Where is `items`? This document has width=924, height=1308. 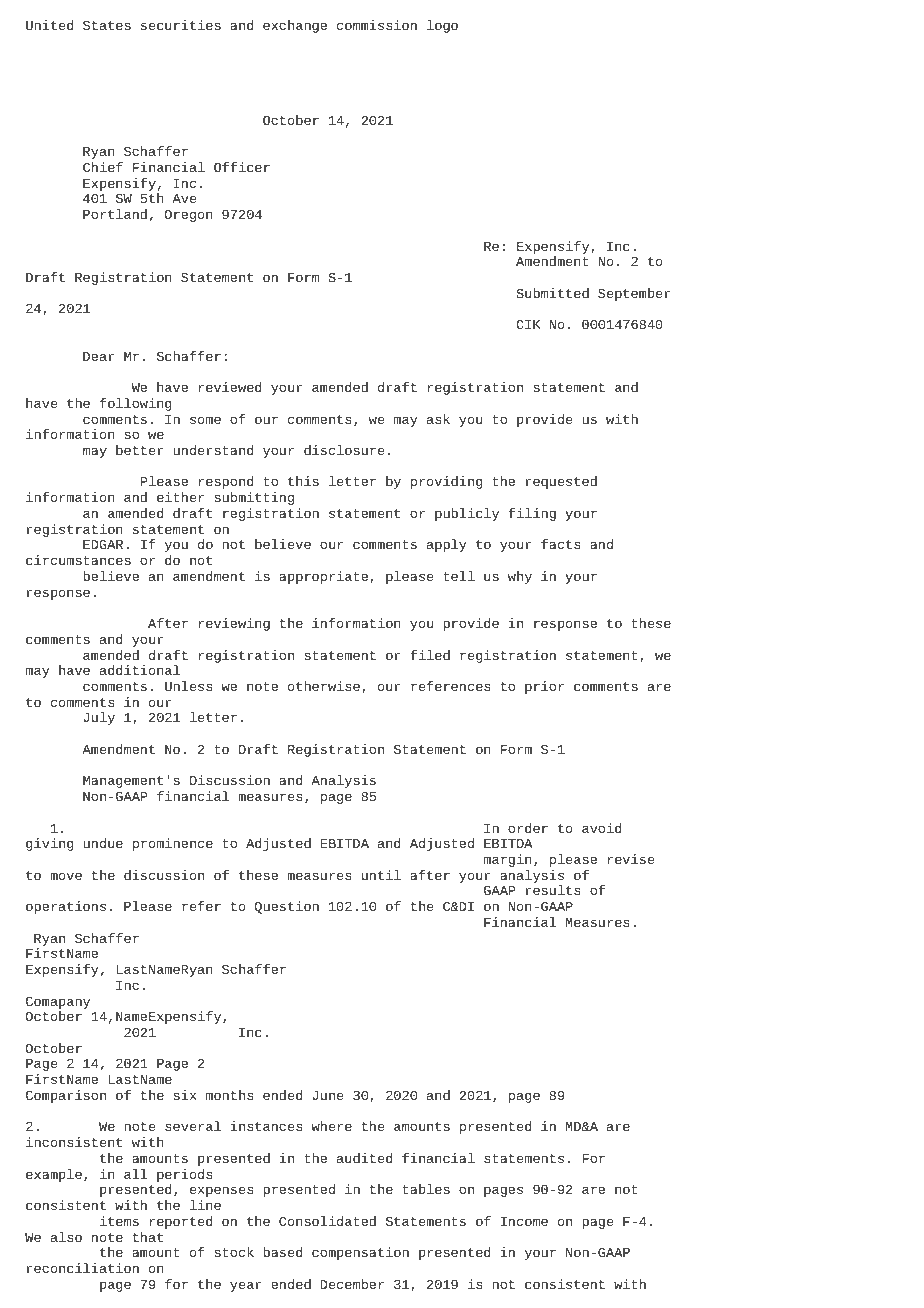 items is located at coordinates (119, 1221).
